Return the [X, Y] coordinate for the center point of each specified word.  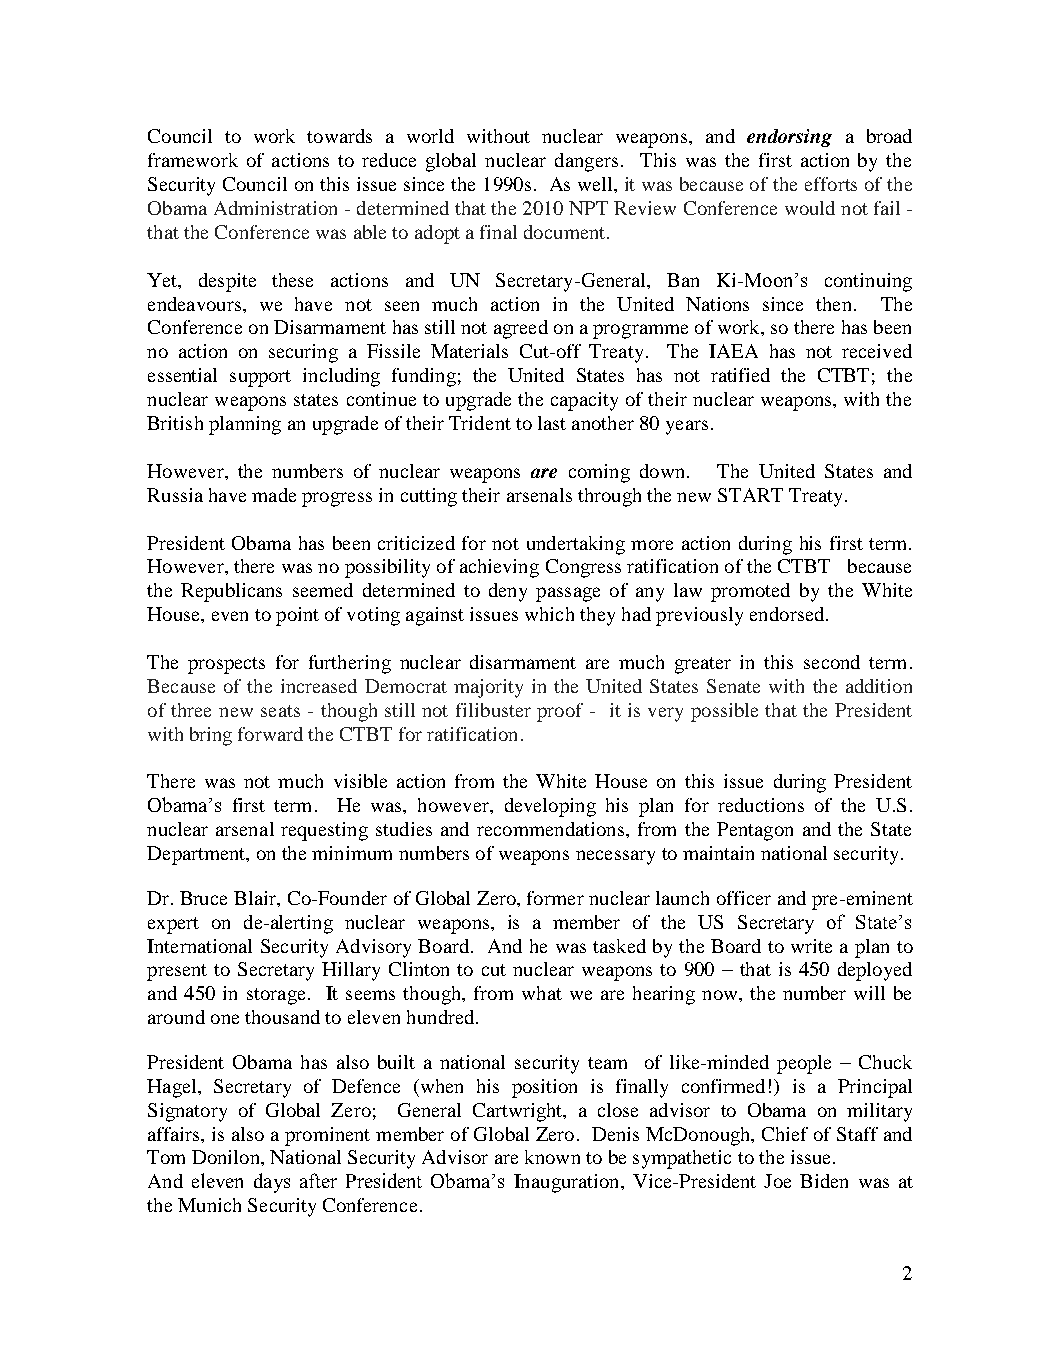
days [272, 1183]
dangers [586, 162]
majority [488, 688]
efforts [831, 184]
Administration [275, 208]
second [832, 662]
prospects [226, 665]
